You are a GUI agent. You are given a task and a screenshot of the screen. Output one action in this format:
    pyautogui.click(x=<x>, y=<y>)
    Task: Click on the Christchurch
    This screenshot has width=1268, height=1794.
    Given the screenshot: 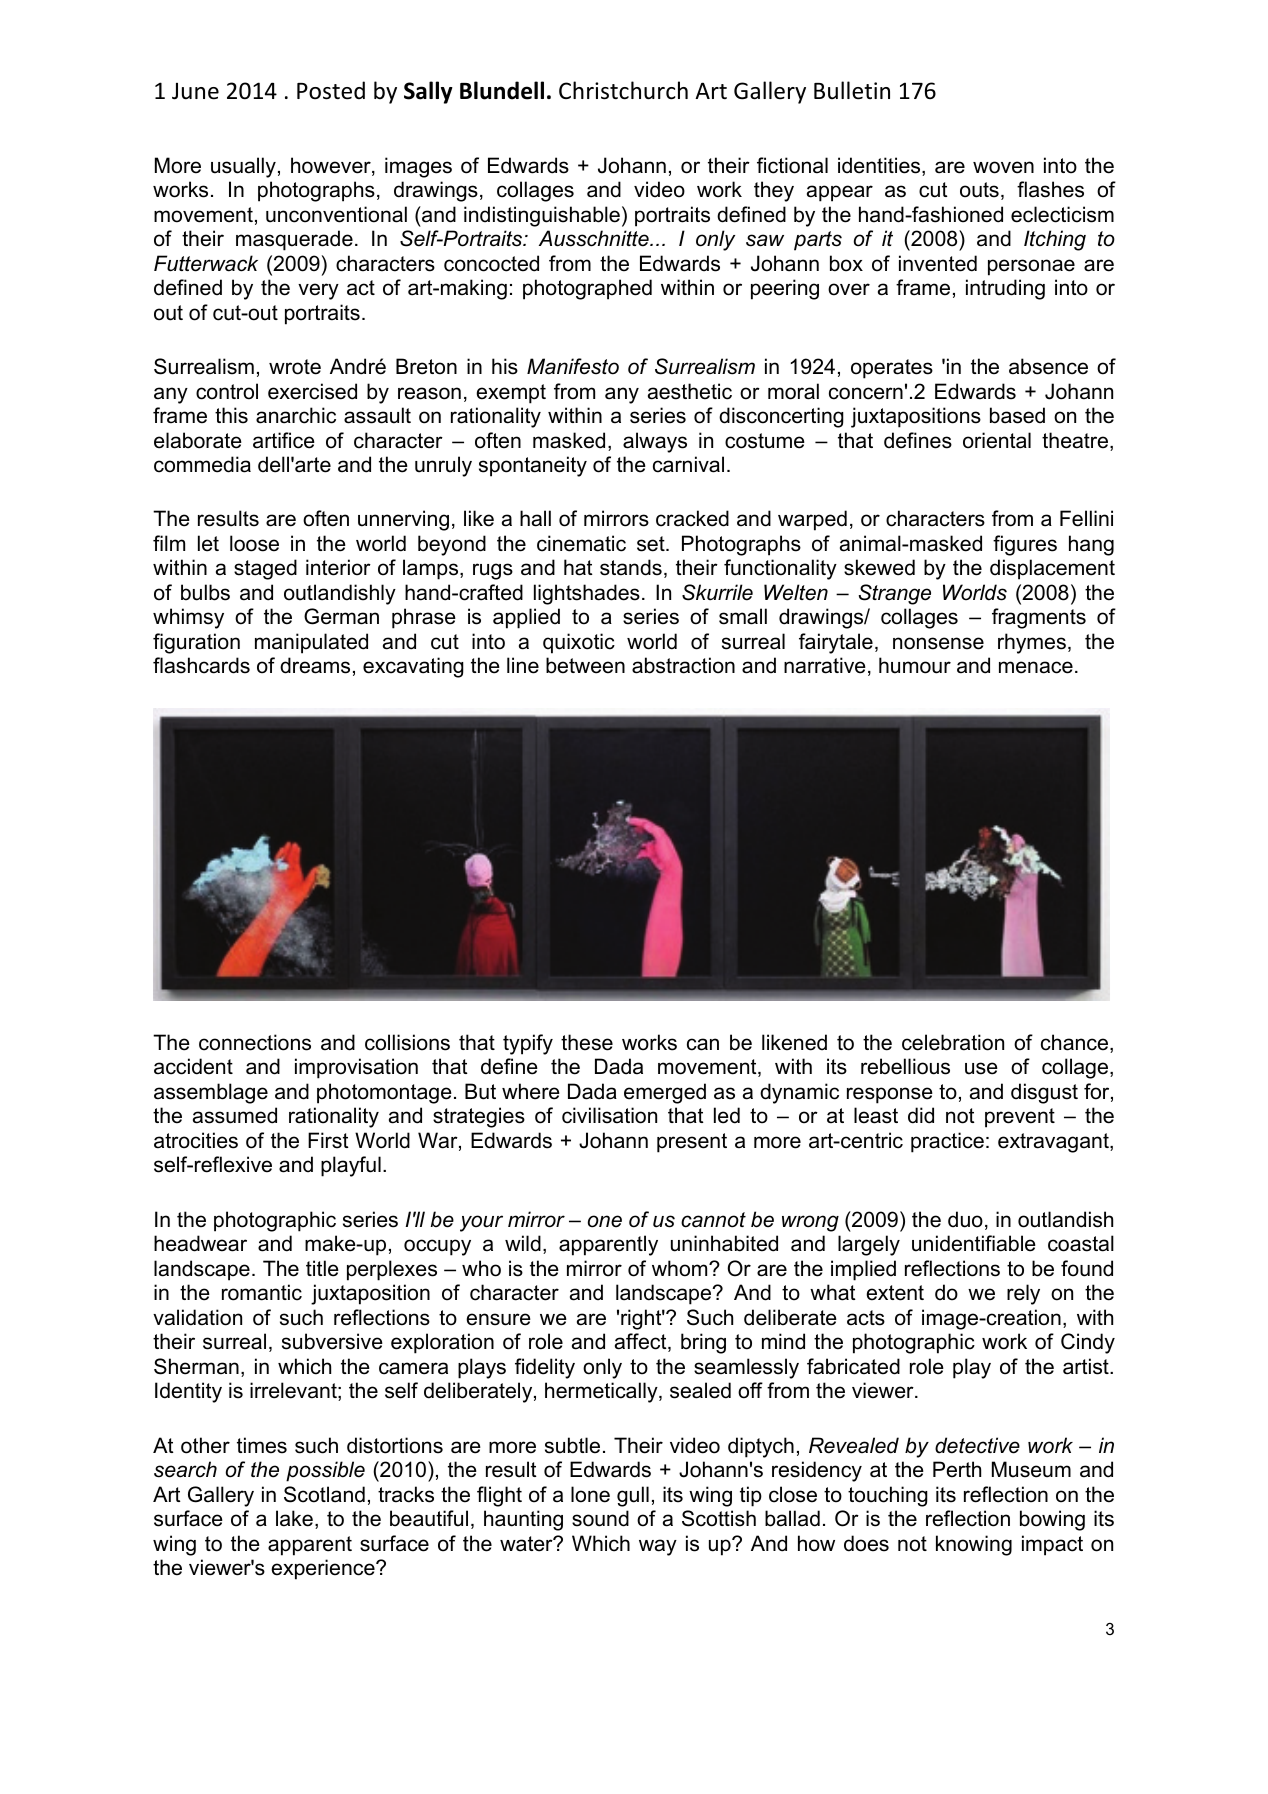 What is the action you would take?
    pyautogui.click(x=623, y=90)
